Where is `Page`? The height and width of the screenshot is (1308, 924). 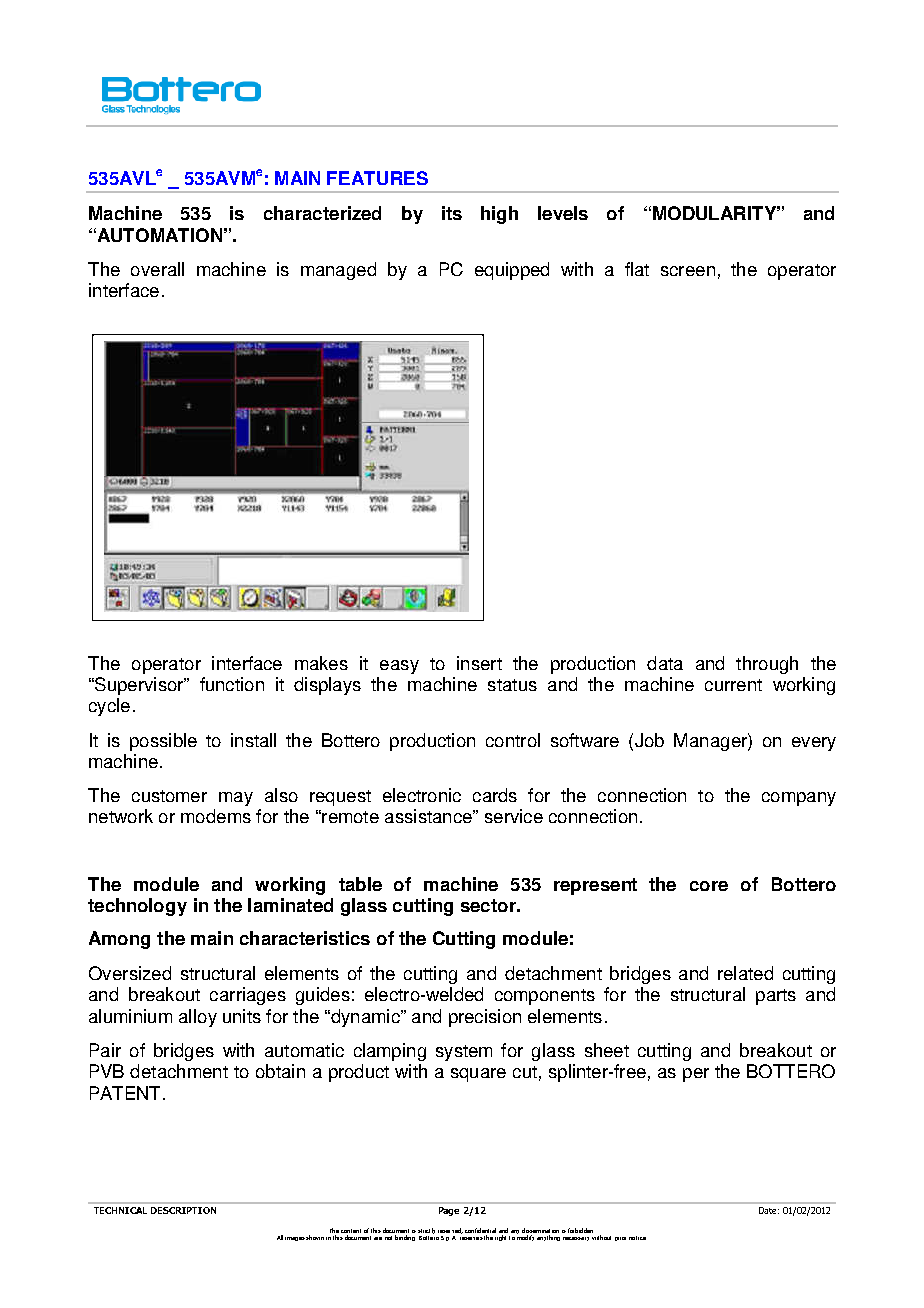
Page is located at coordinates (449, 1211).
